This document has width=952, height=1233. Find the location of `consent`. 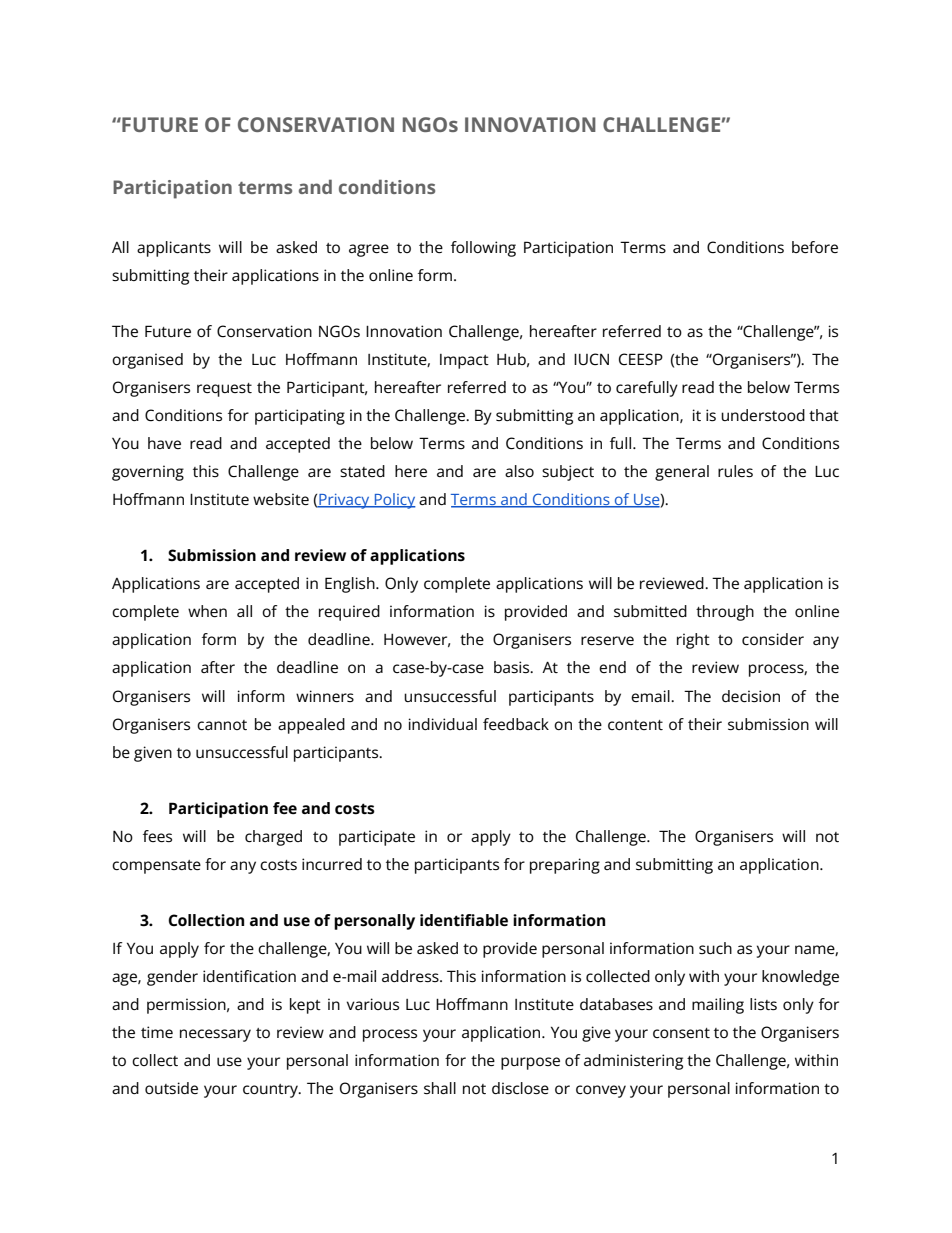

consent is located at coordinates (681, 1033).
